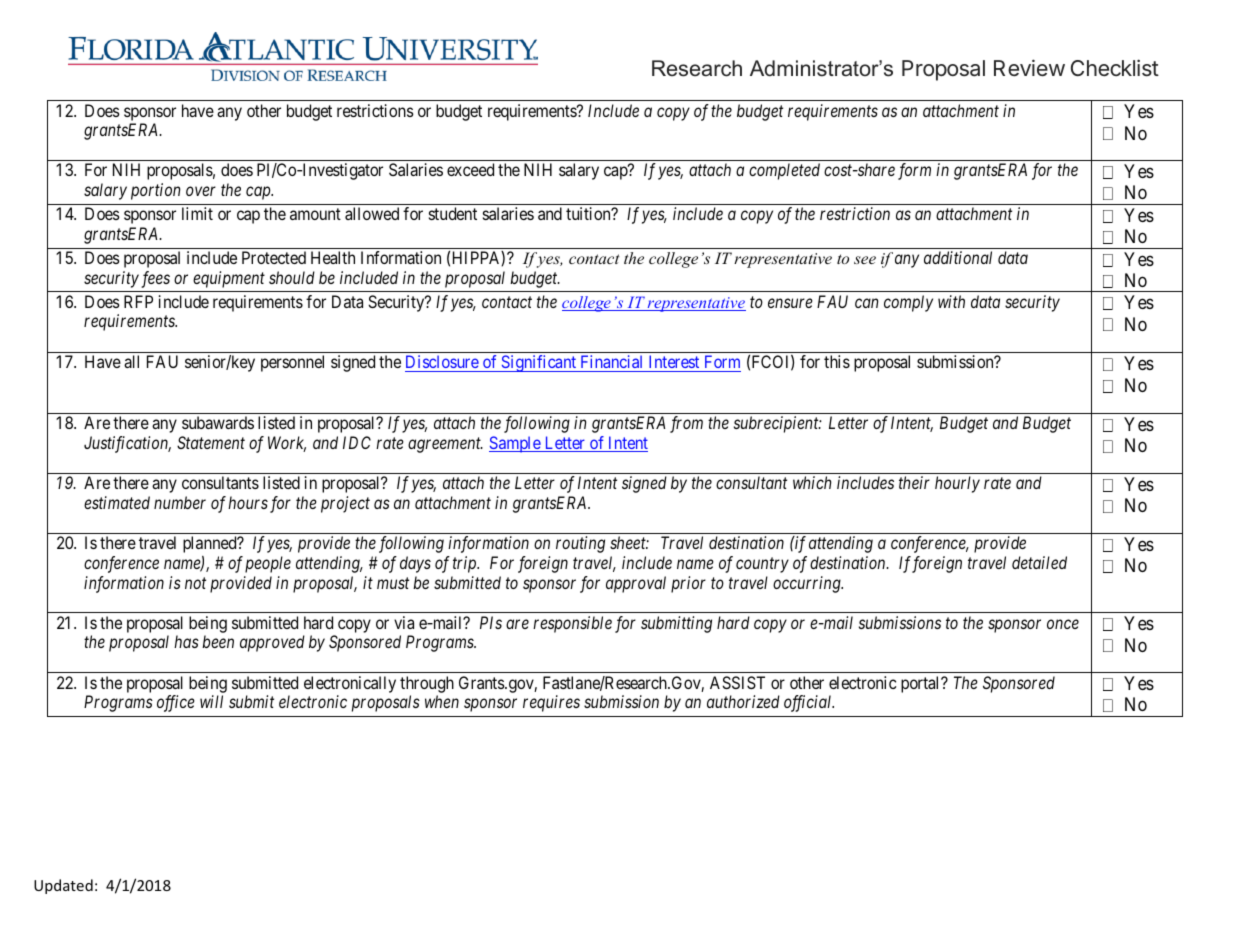 The width and height of the page is (1233, 952). Describe the element at coordinates (180, 502) in the page. I see `number` at that location.
